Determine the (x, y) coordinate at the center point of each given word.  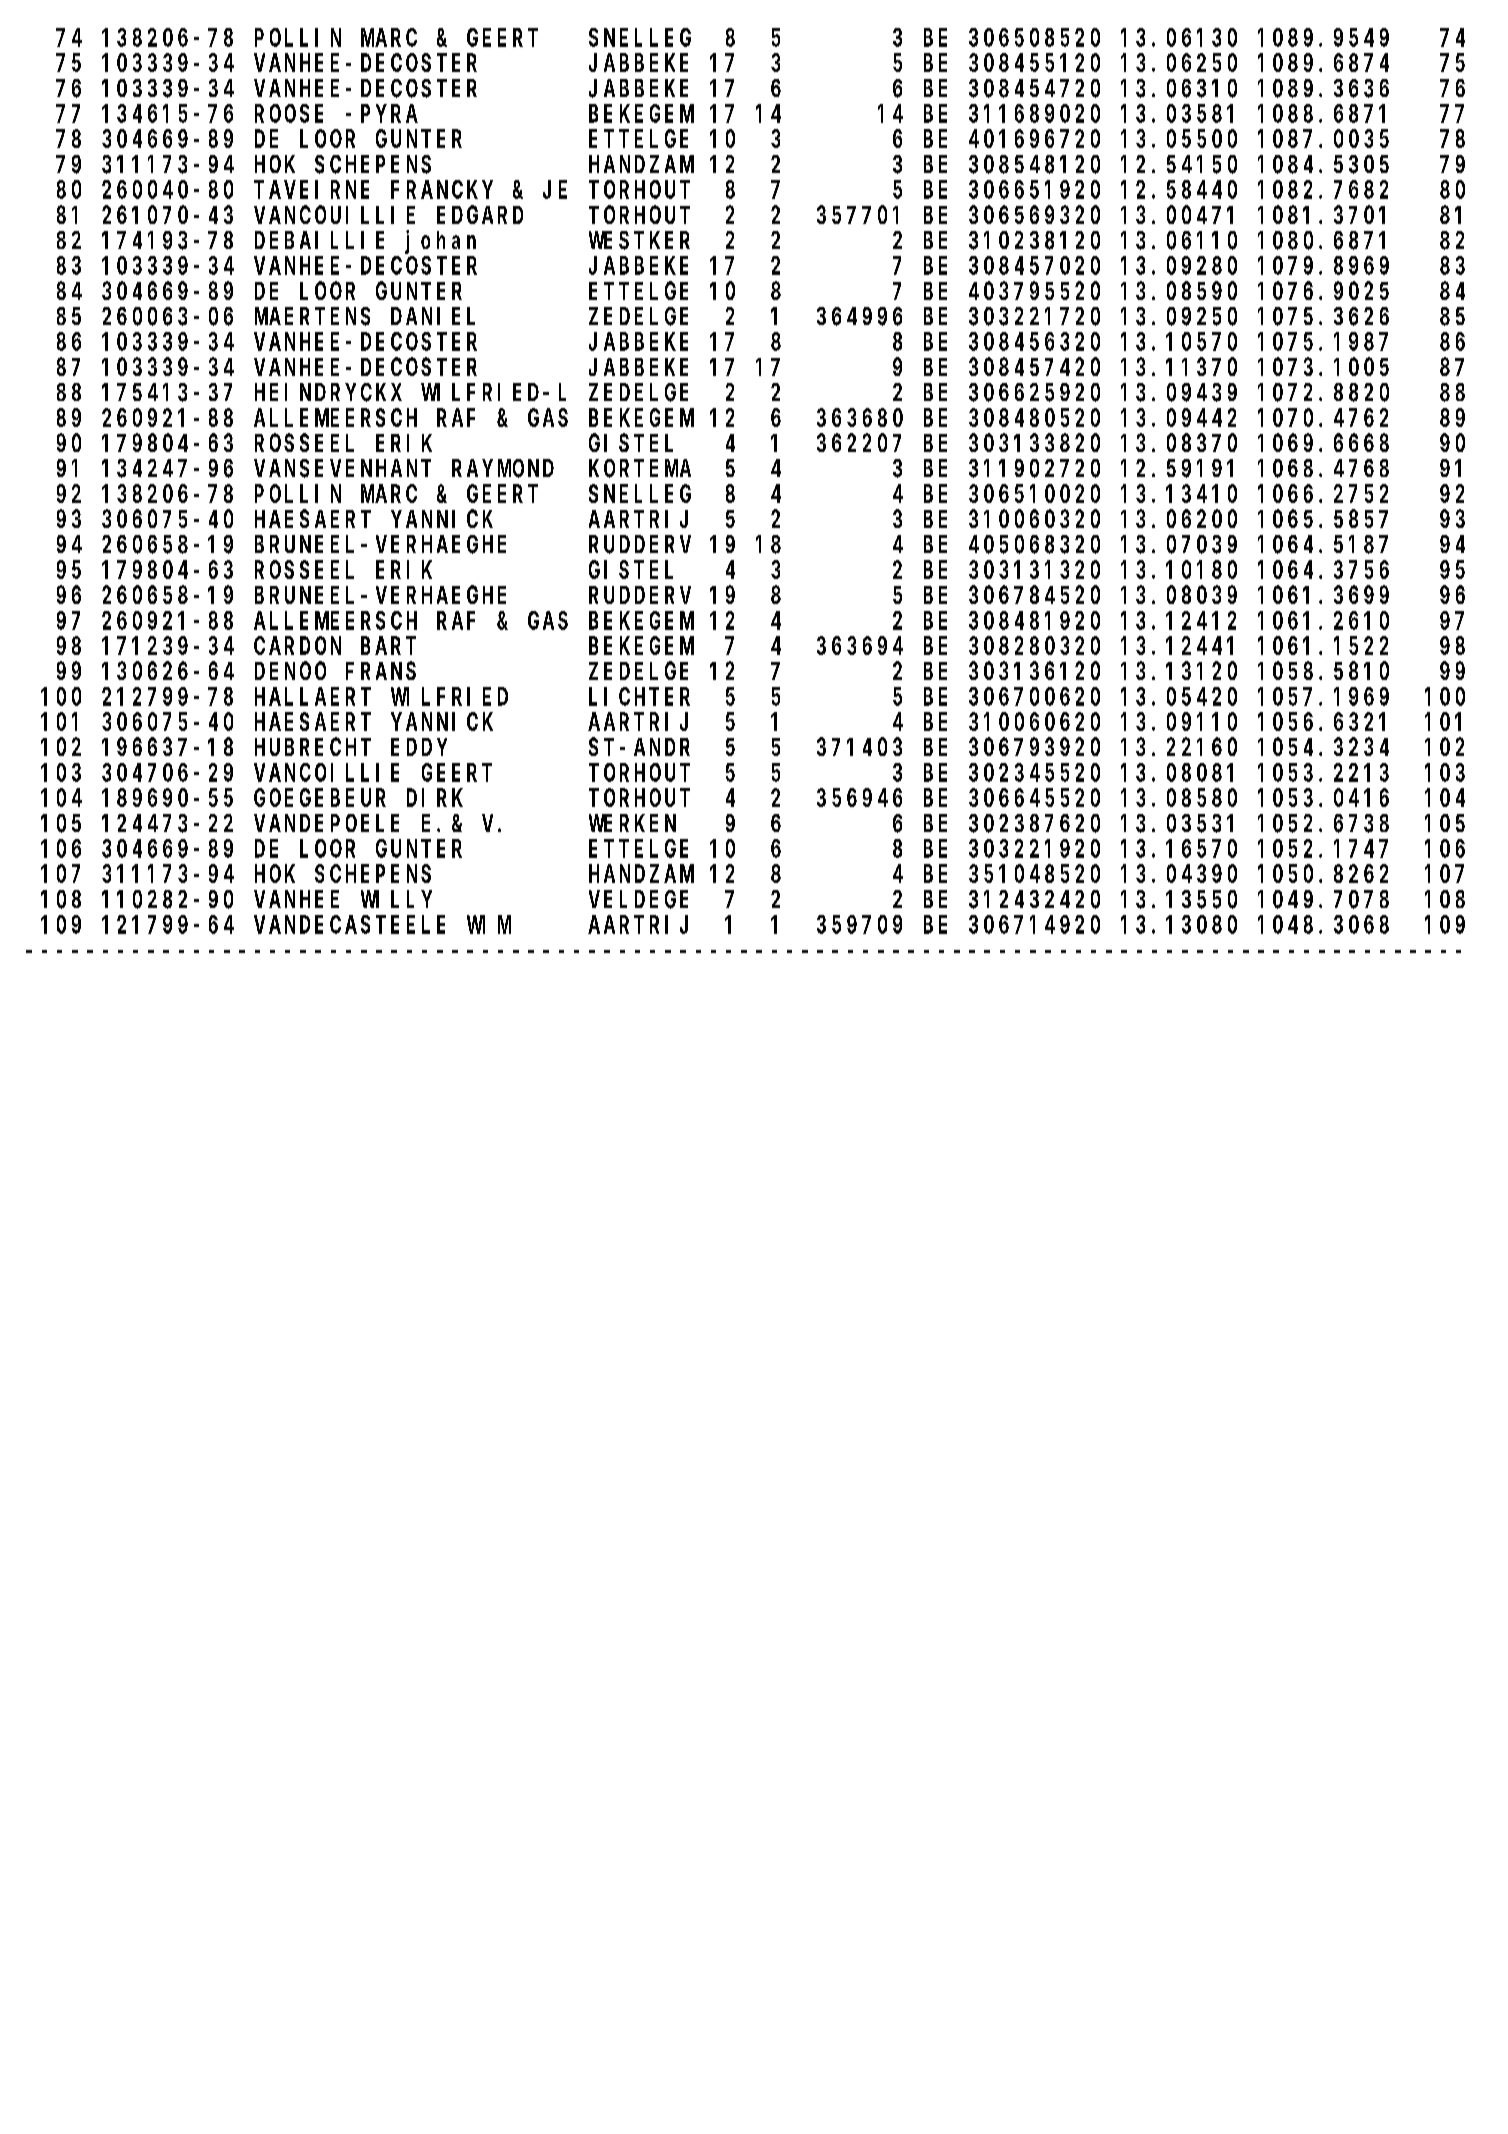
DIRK (435, 798)
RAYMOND (503, 469)
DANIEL (433, 317)
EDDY (419, 747)
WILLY (396, 899)
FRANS (381, 671)
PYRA (389, 114)
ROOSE (289, 114)
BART (388, 646)
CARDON (297, 646)
